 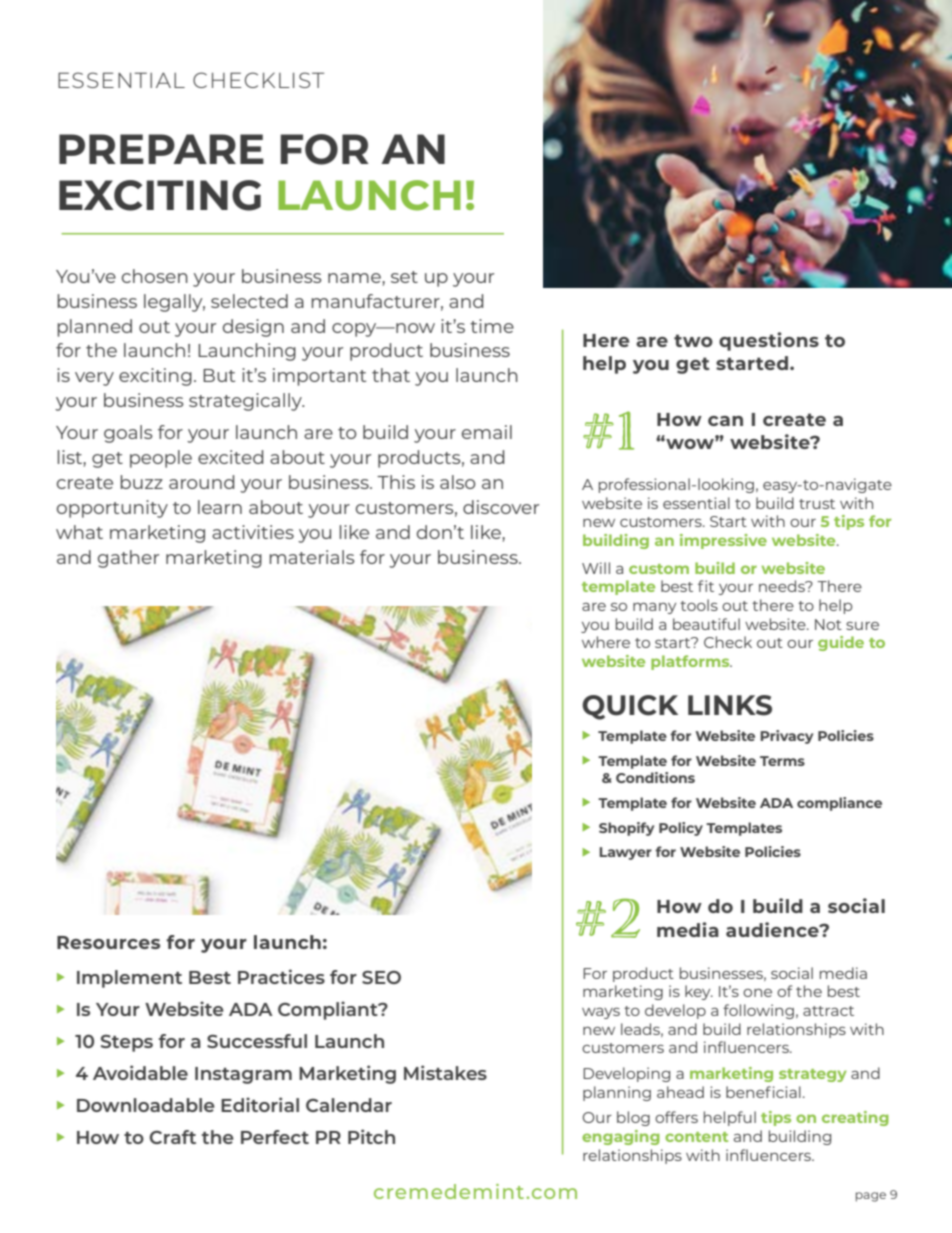 I want to click on PREPARE, so click(x=161, y=149).
